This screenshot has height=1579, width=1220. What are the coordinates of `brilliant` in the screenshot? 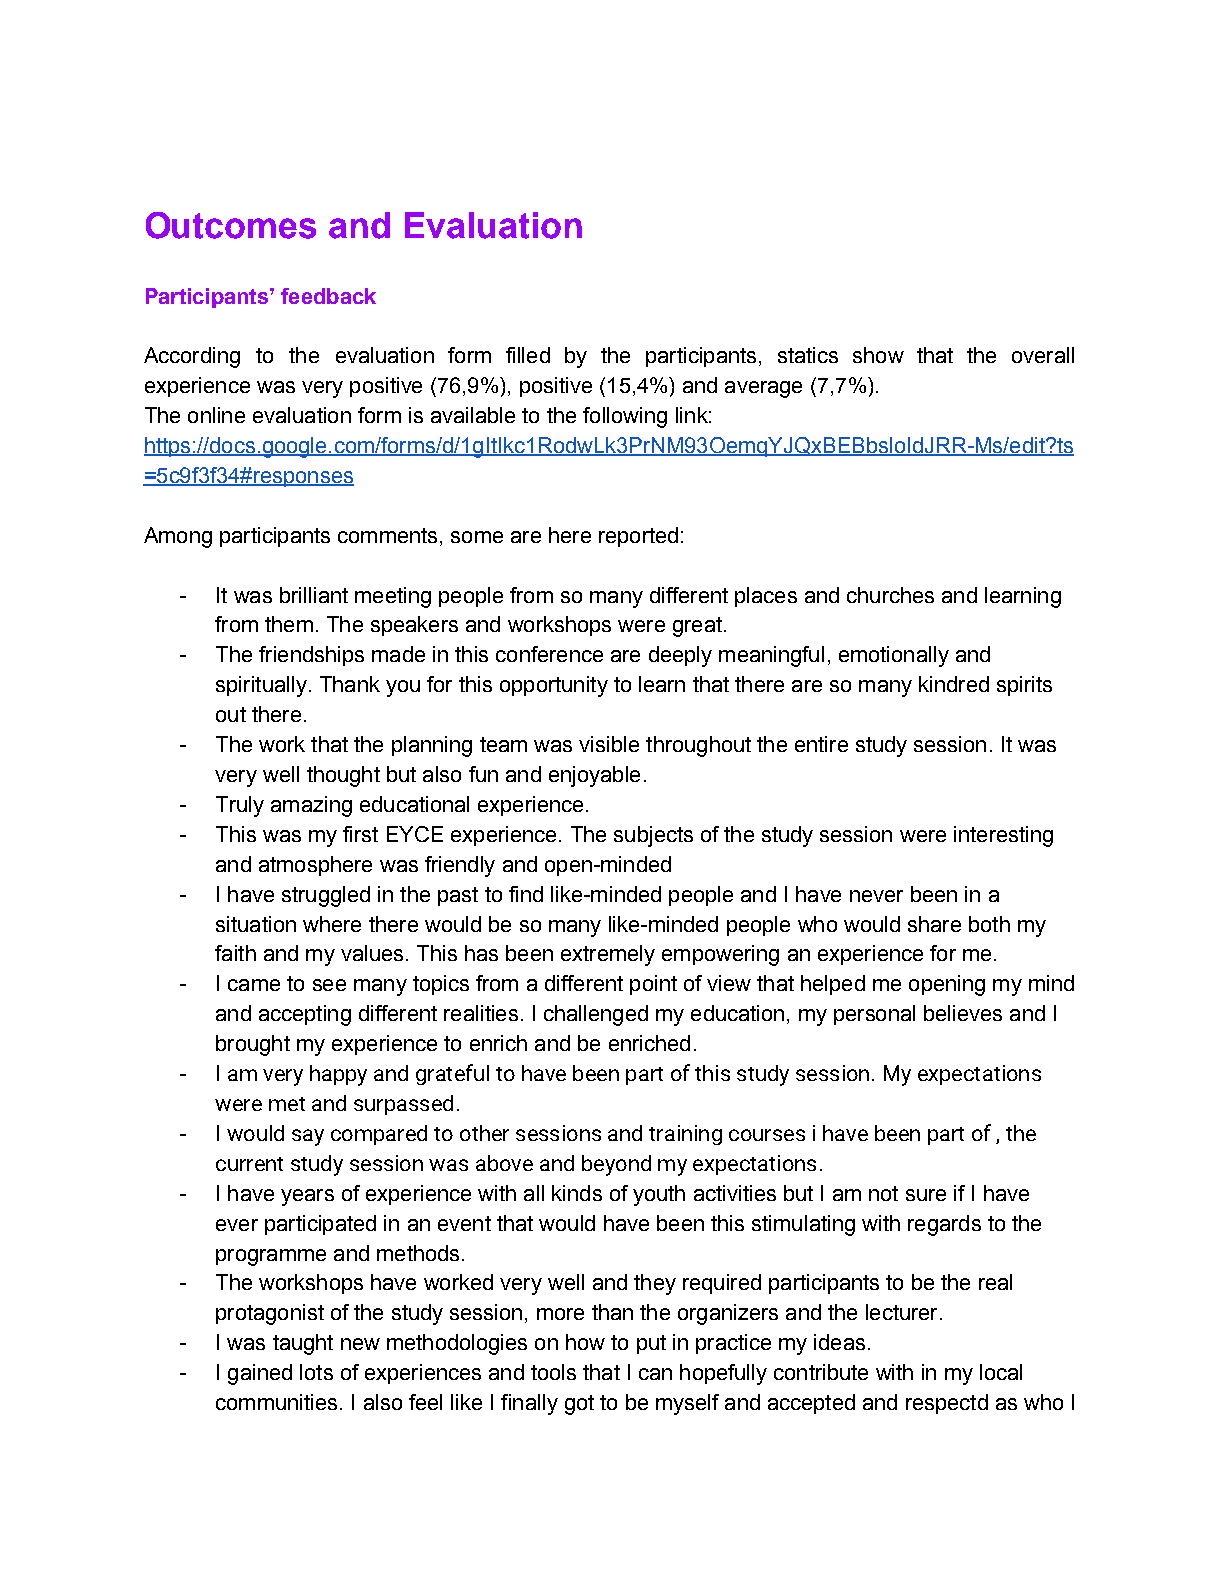 It's located at (314, 595).
